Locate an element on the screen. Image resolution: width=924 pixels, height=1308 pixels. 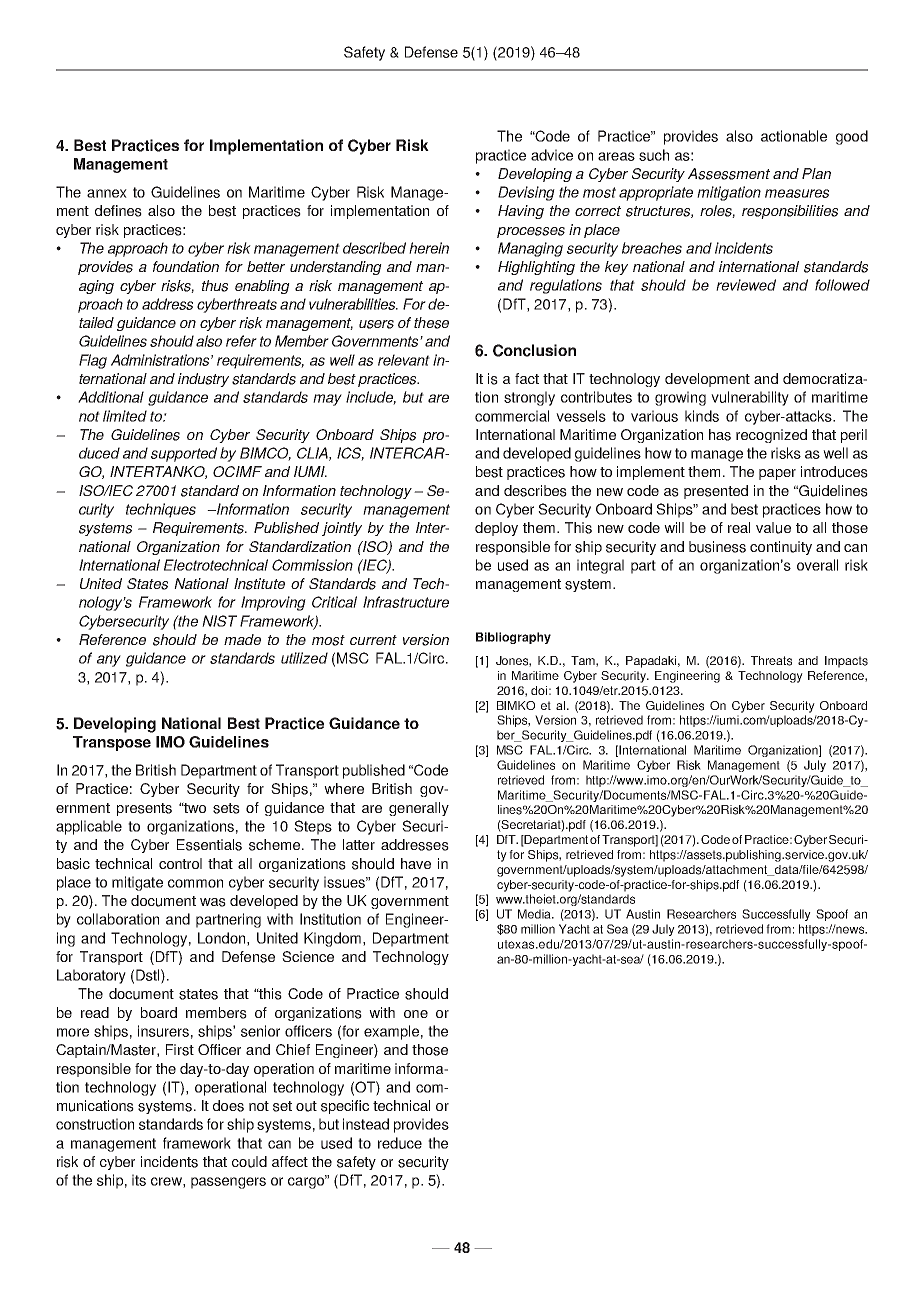
Impacts is located at coordinates (846, 662).
